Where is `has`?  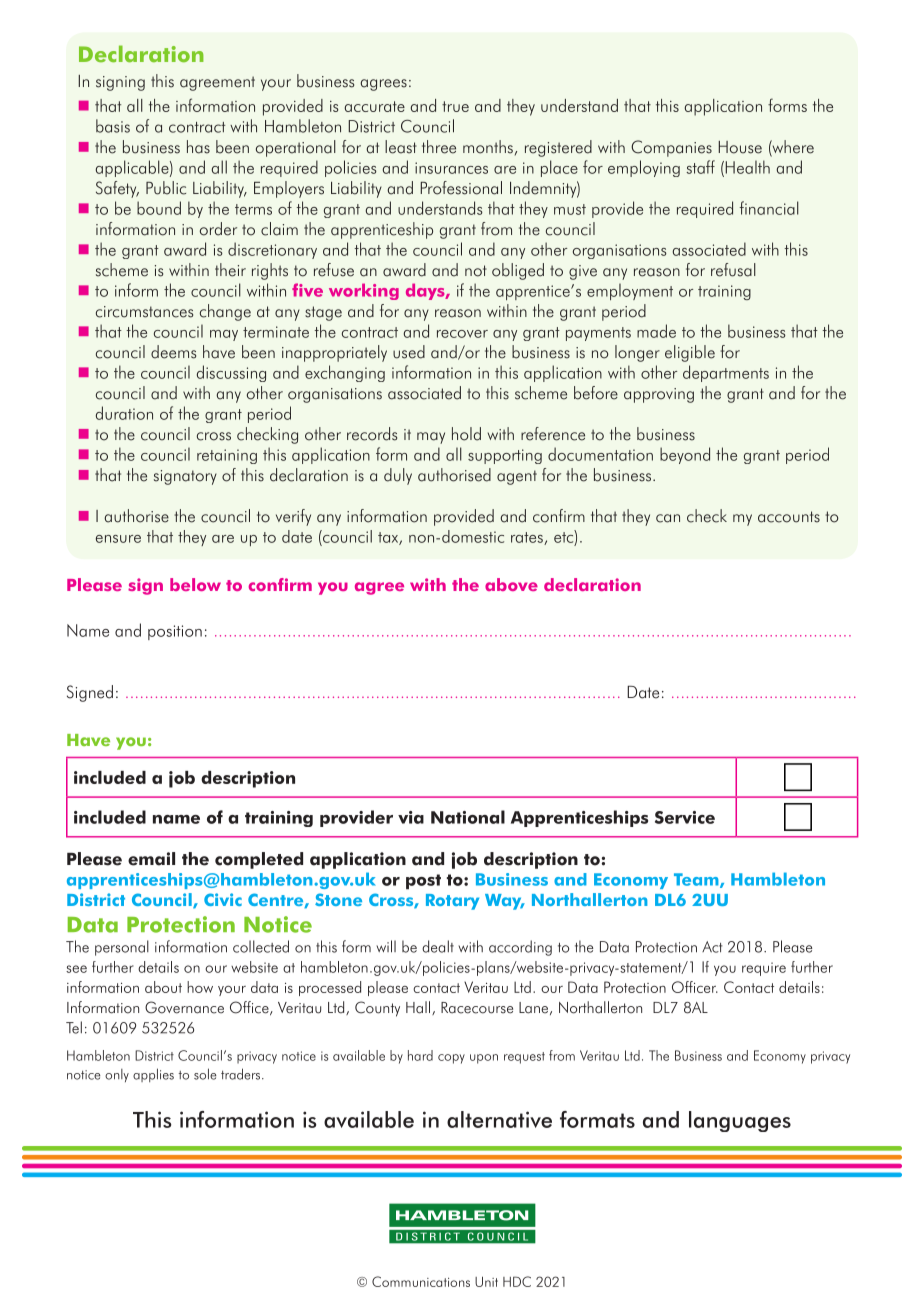
has is located at coordinates (198, 147).
